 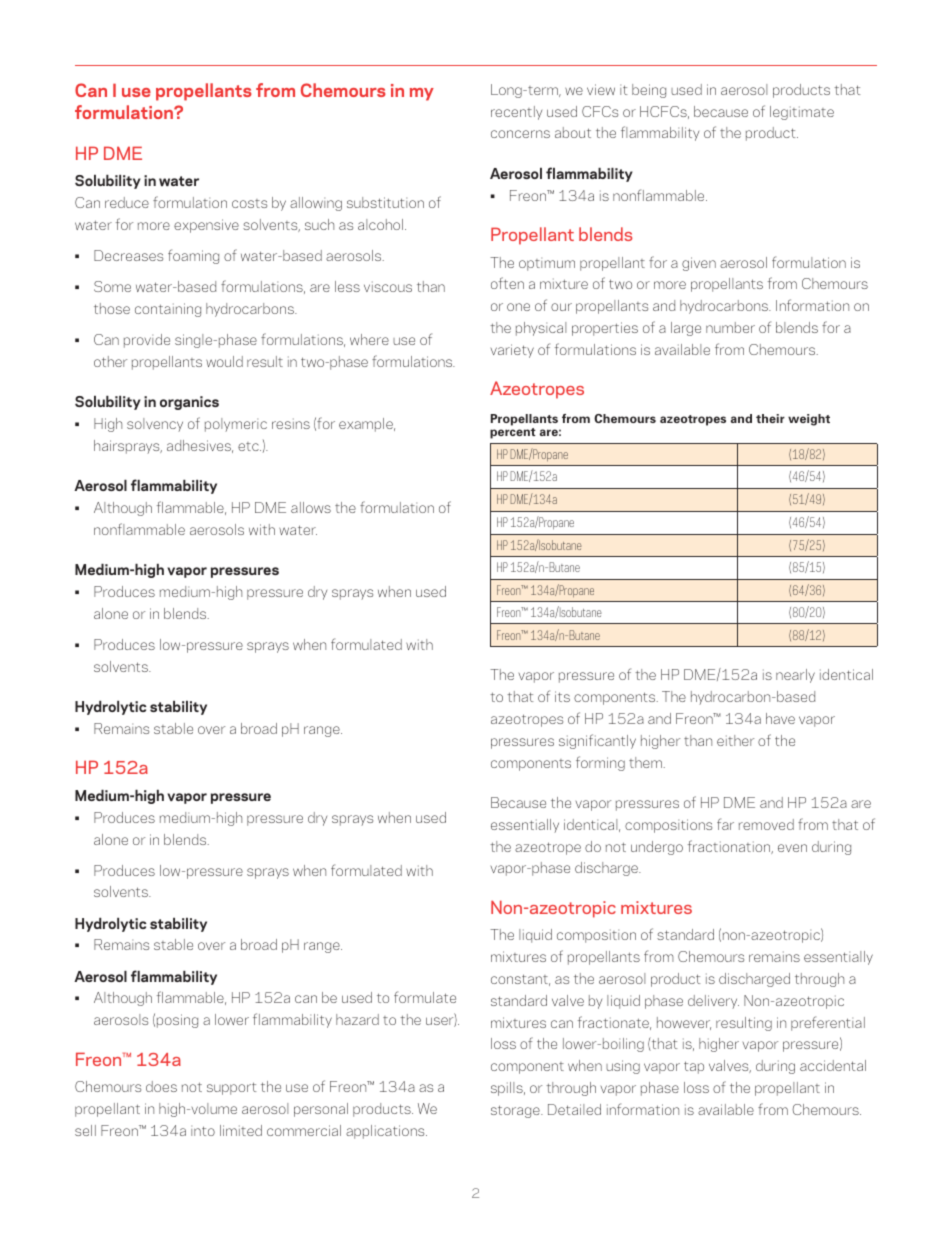 What do you see at coordinates (562, 696) in the screenshot?
I see `its` at bounding box center [562, 696].
